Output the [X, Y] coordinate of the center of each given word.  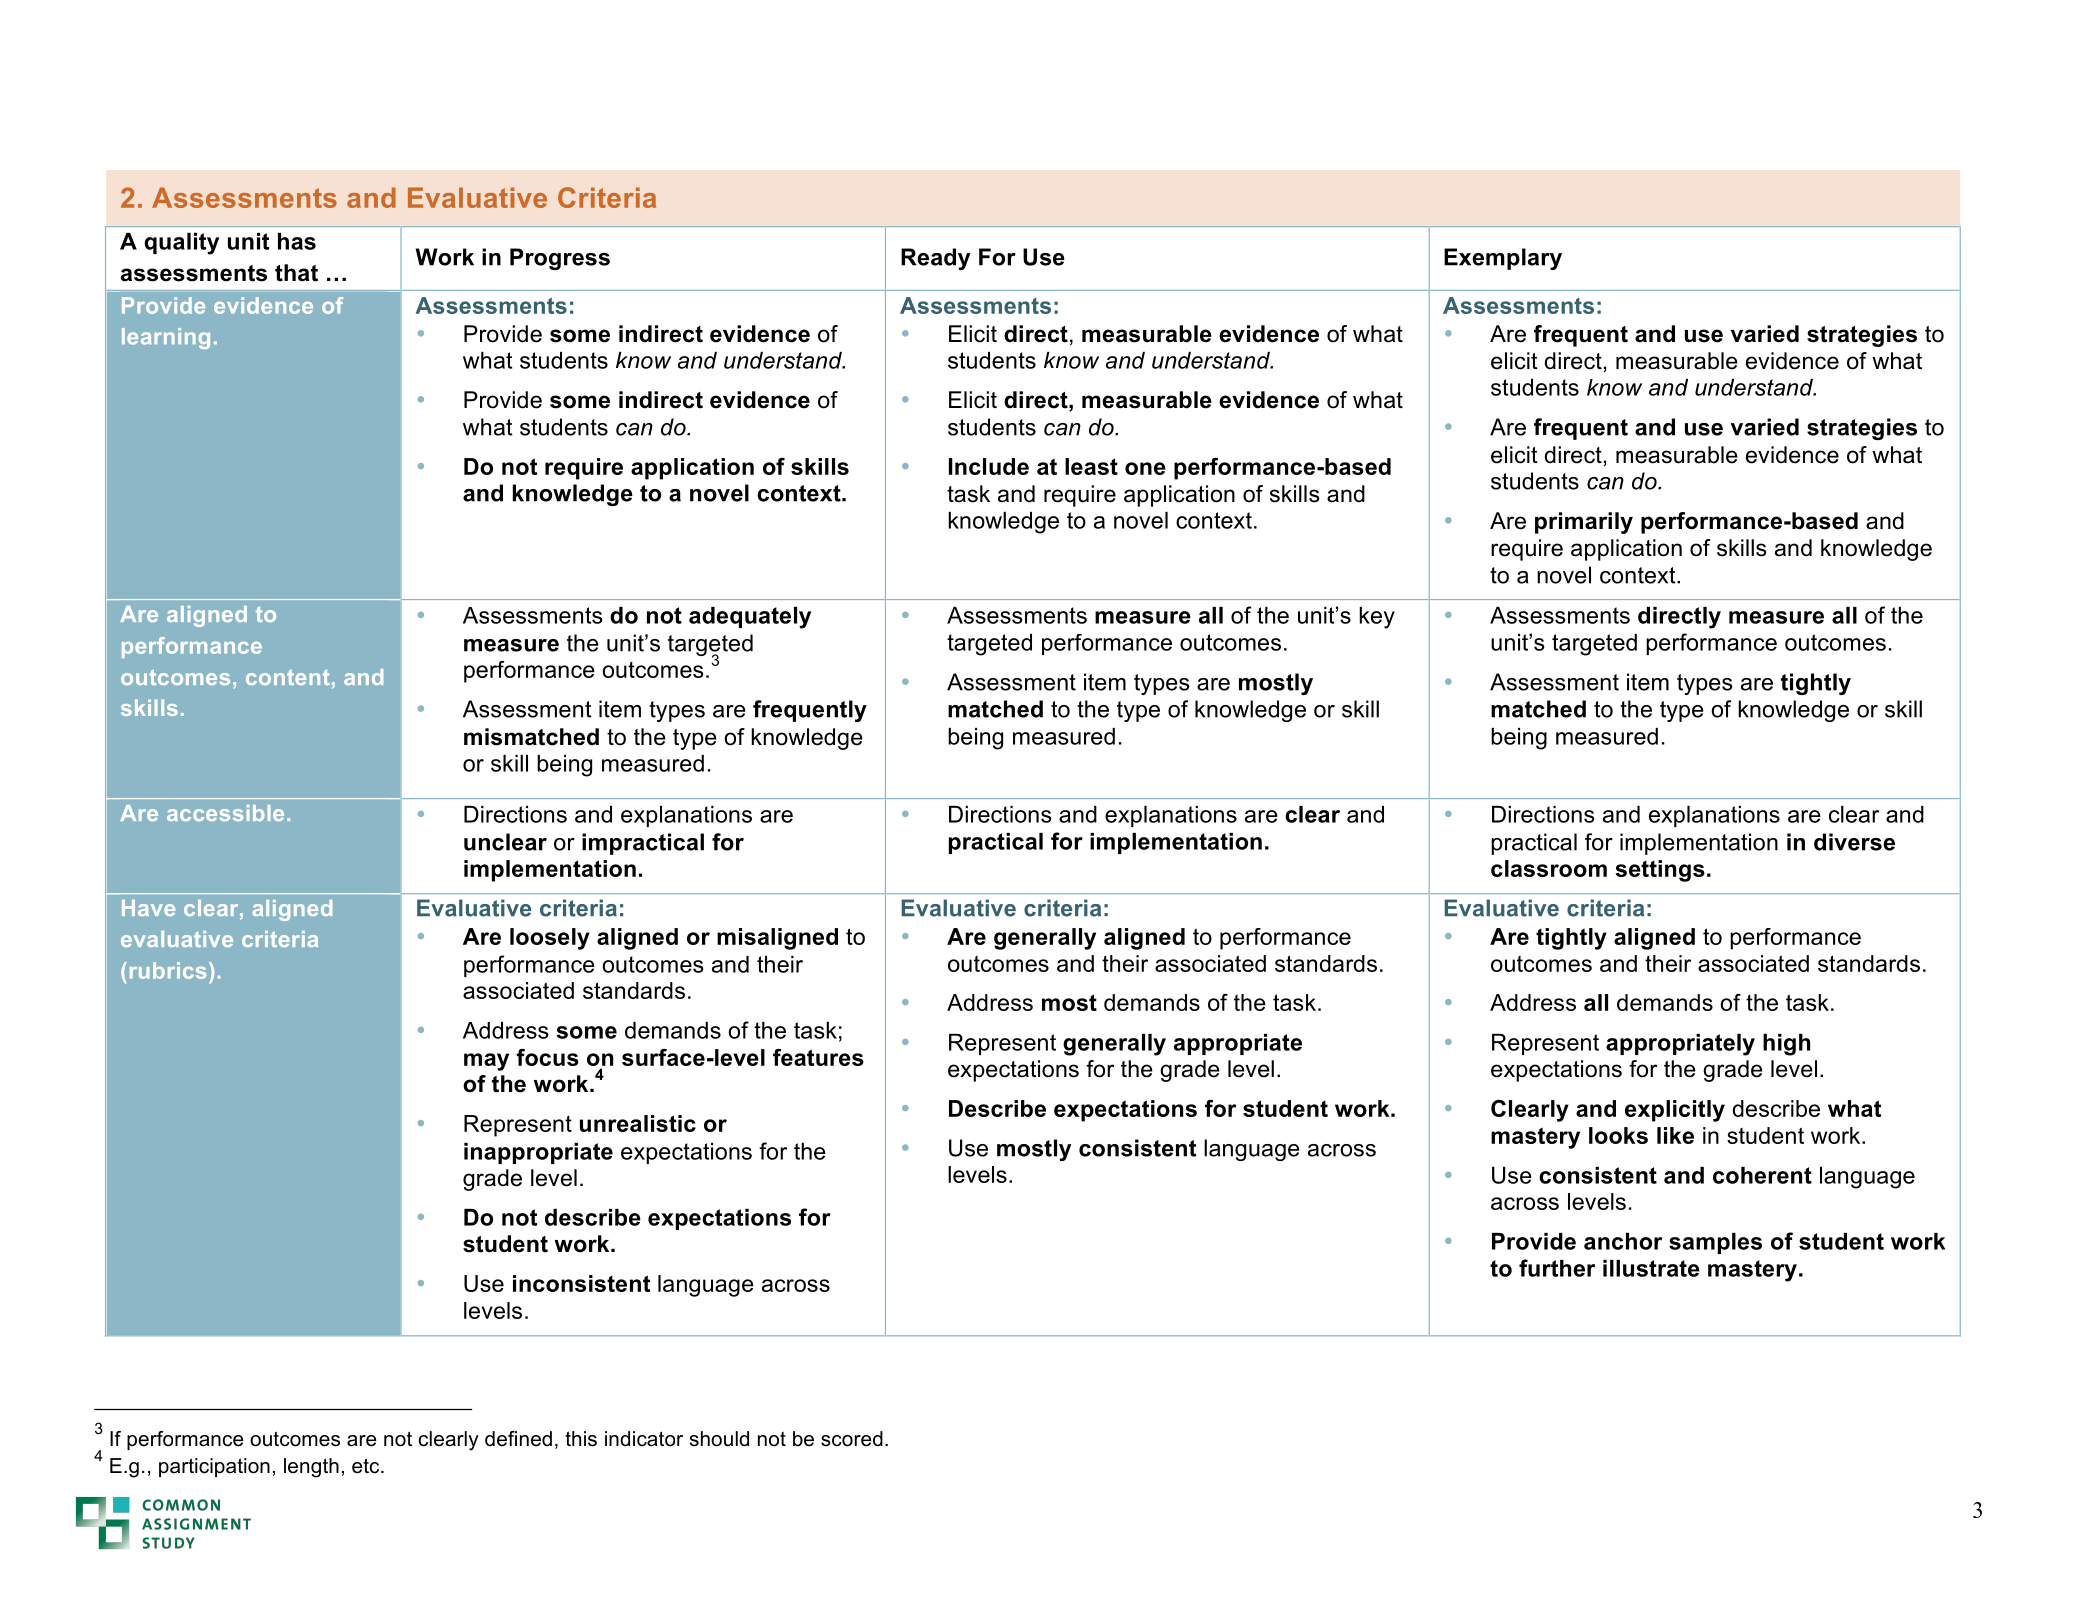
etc [367, 1466]
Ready [935, 259]
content [288, 677]
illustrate [1651, 1268]
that [296, 273]
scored [852, 1439]
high [1786, 1045]
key [1377, 618]
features [818, 1057]
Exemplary [1503, 259]
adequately [750, 618]
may [486, 1062]
